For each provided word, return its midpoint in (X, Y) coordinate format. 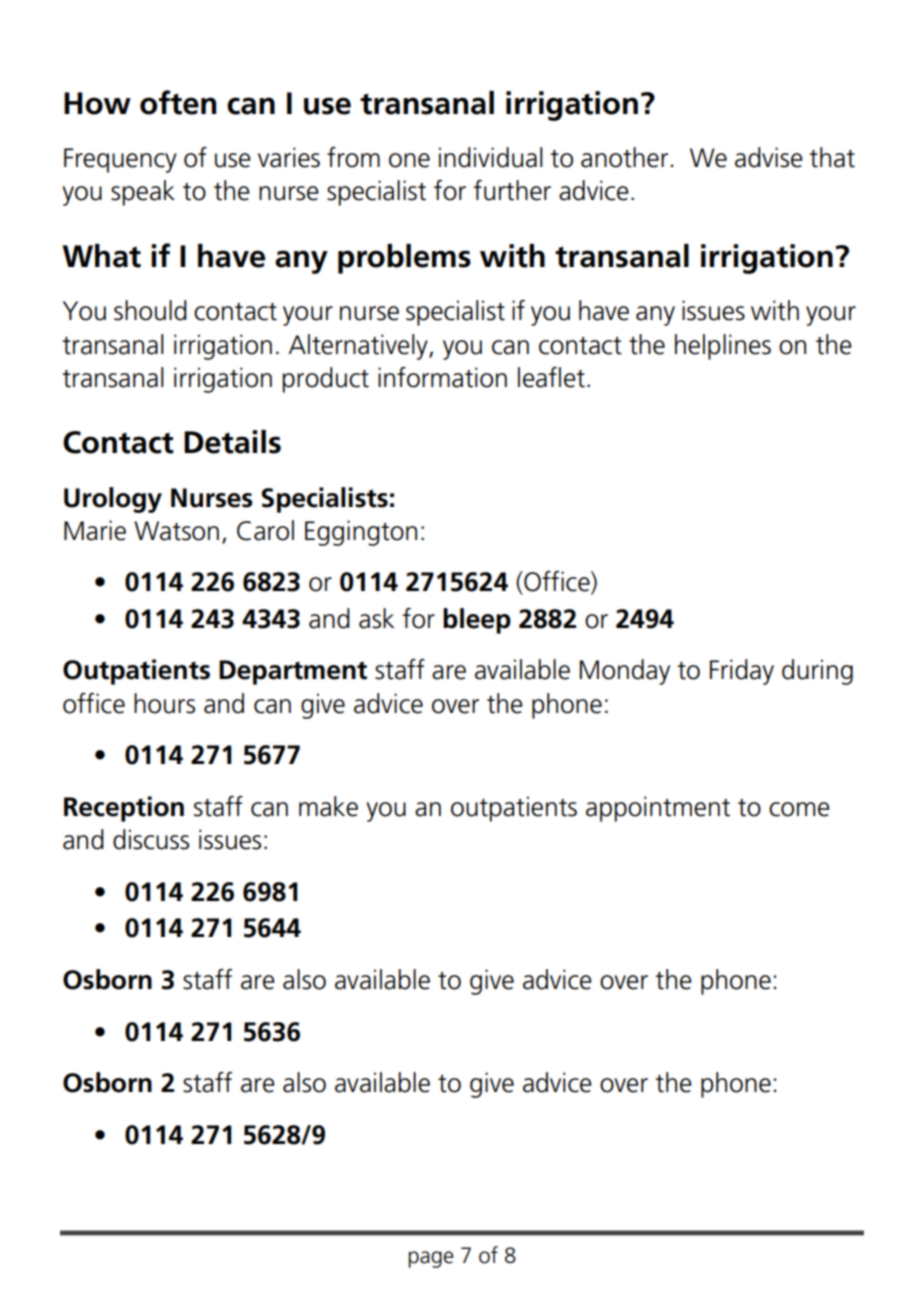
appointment (658, 809)
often (178, 102)
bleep (477, 621)
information (442, 377)
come (799, 809)
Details (232, 442)
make (328, 806)
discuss (151, 839)
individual (491, 157)
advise (769, 157)
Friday (742, 672)
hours (164, 703)
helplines (723, 347)
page (431, 1259)
